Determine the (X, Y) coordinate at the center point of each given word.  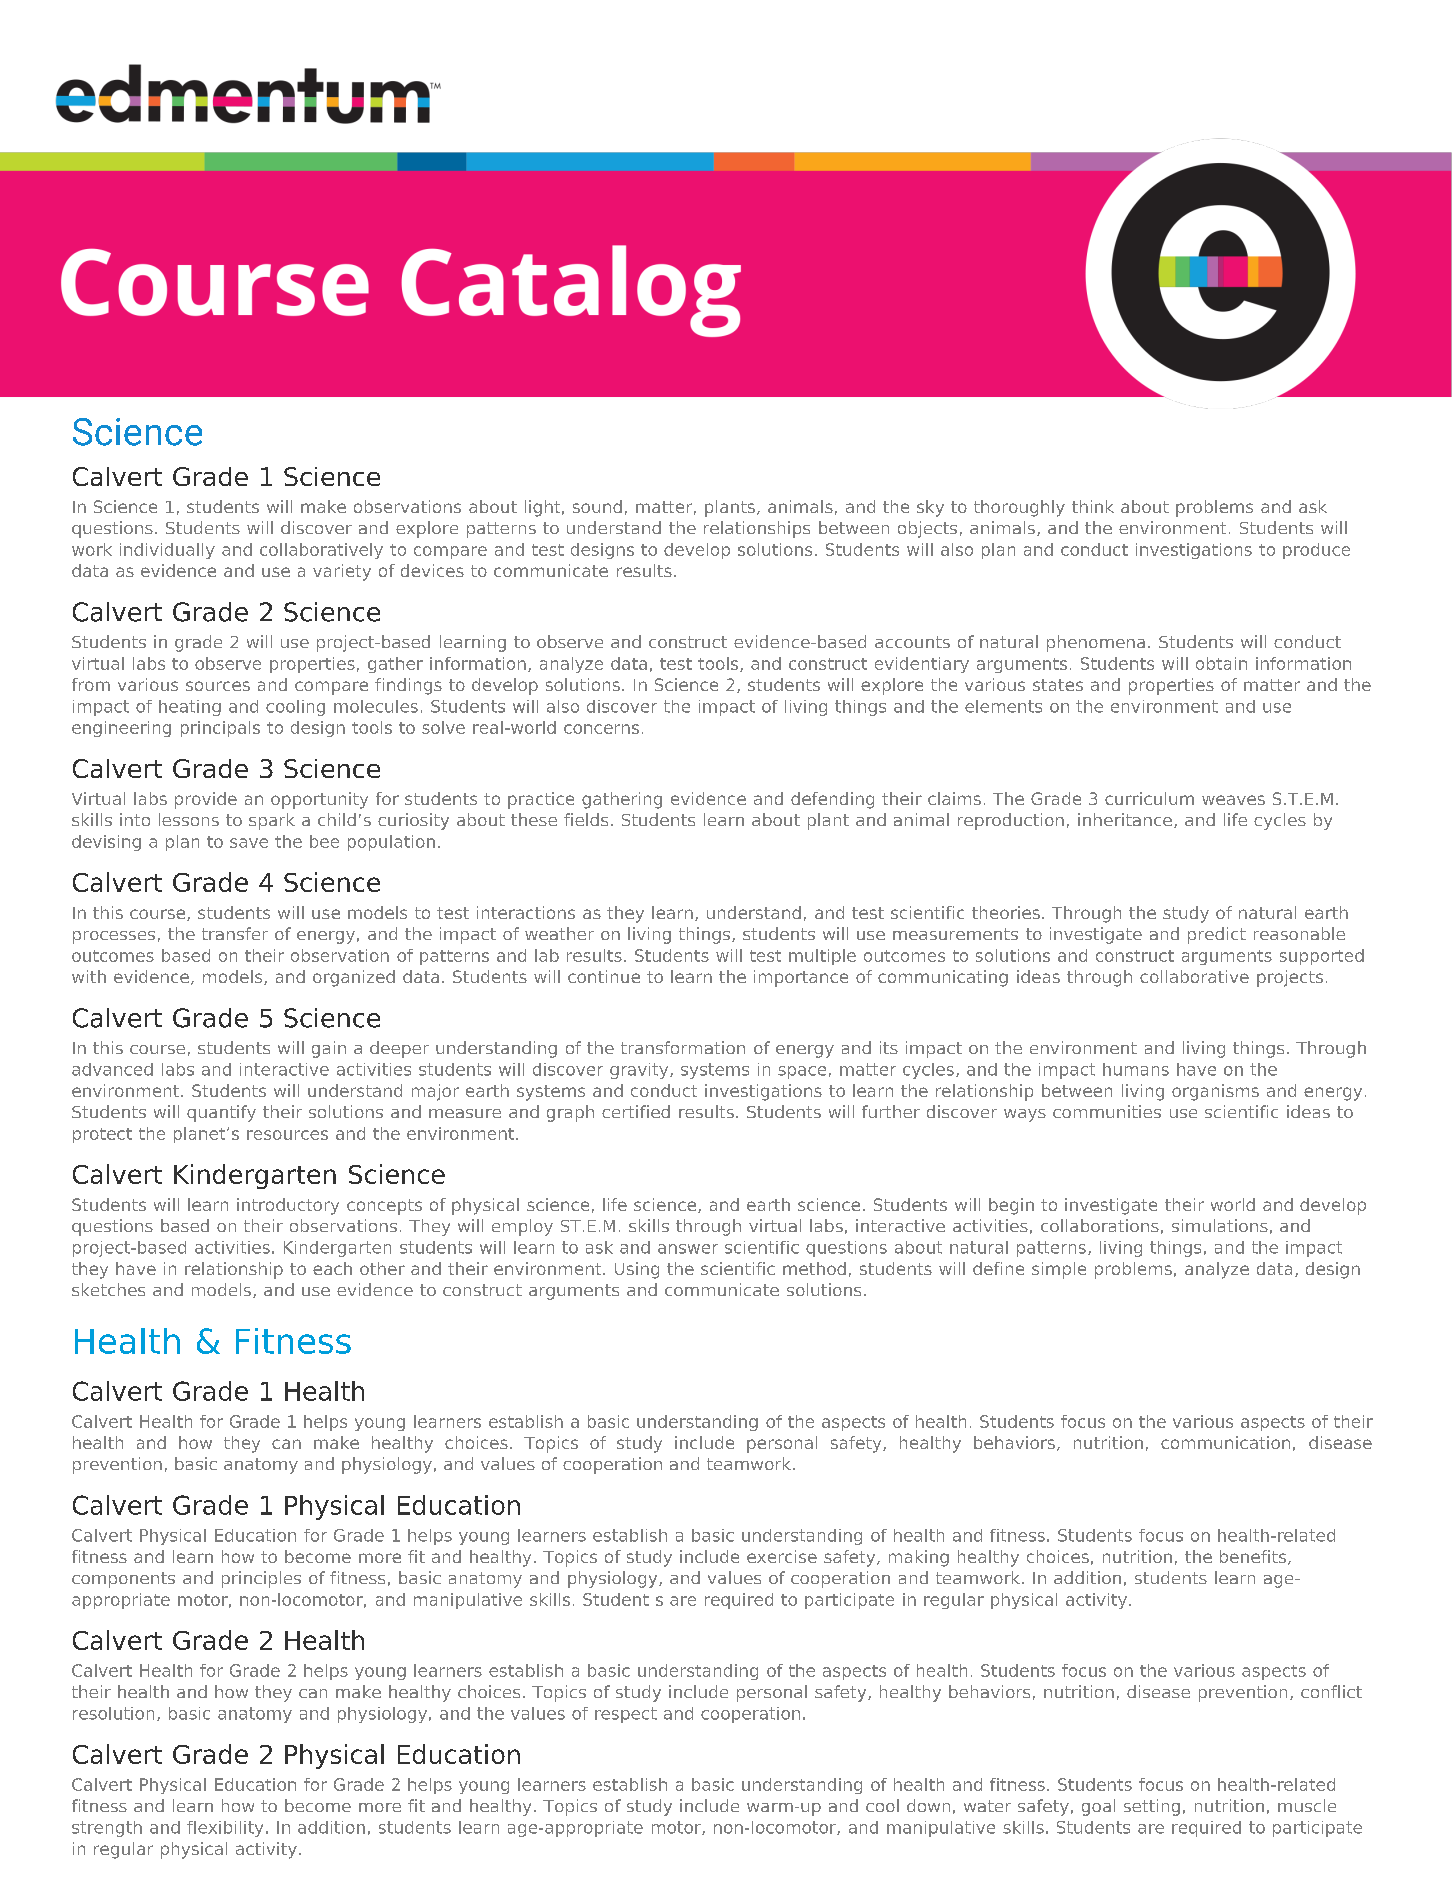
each (332, 1268)
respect (626, 1715)
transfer (235, 933)
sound (597, 506)
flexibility (225, 1829)
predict (1217, 935)
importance (801, 978)
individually (167, 551)
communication (1225, 1442)
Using (637, 1270)
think (1093, 506)
